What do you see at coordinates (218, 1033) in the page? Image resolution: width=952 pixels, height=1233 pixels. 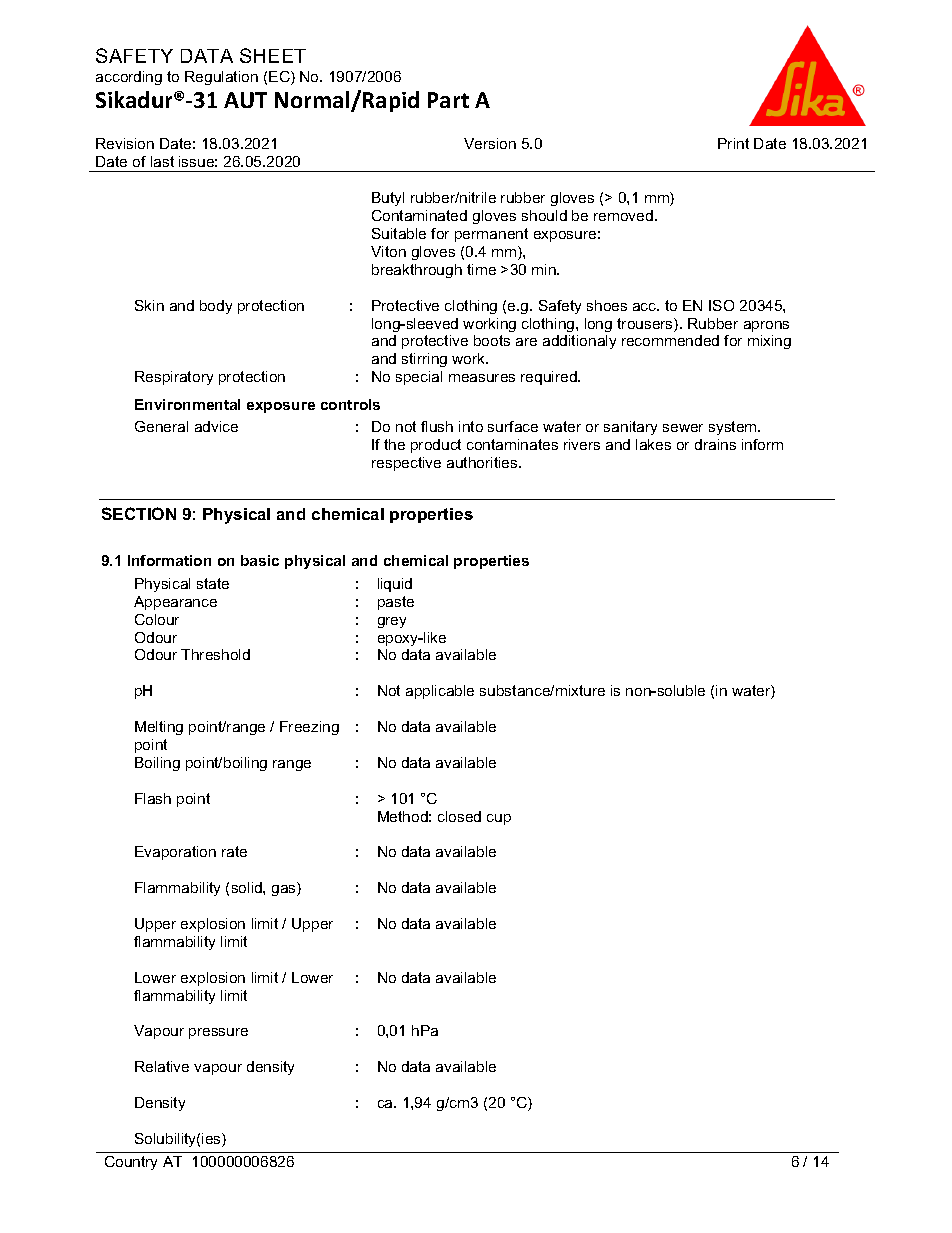 I see `pressure` at bounding box center [218, 1033].
